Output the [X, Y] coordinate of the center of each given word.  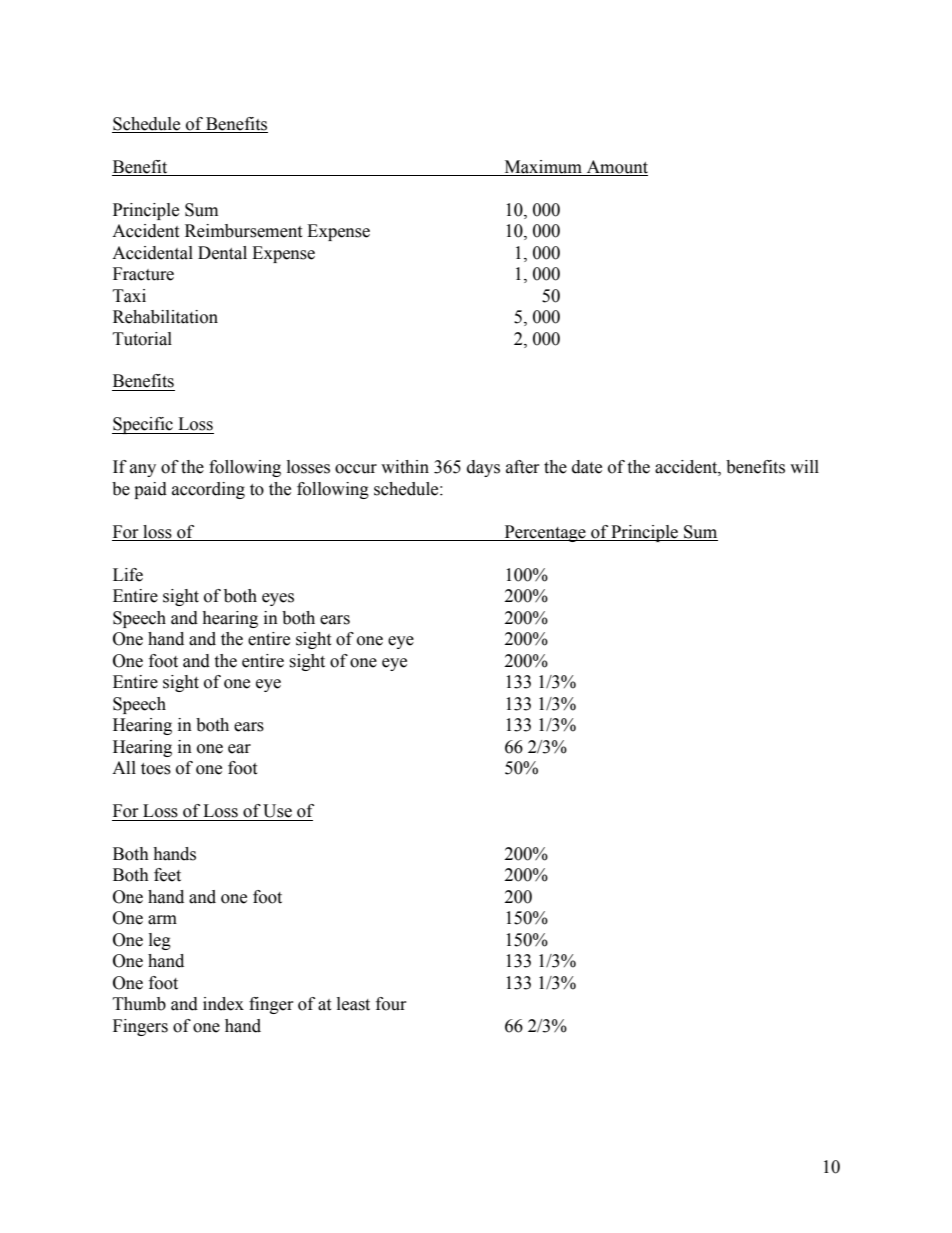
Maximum [543, 167]
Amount [617, 167]
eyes [278, 599]
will [804, 466]
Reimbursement [243, 231]
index [223, 1004]
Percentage [545, 533]
